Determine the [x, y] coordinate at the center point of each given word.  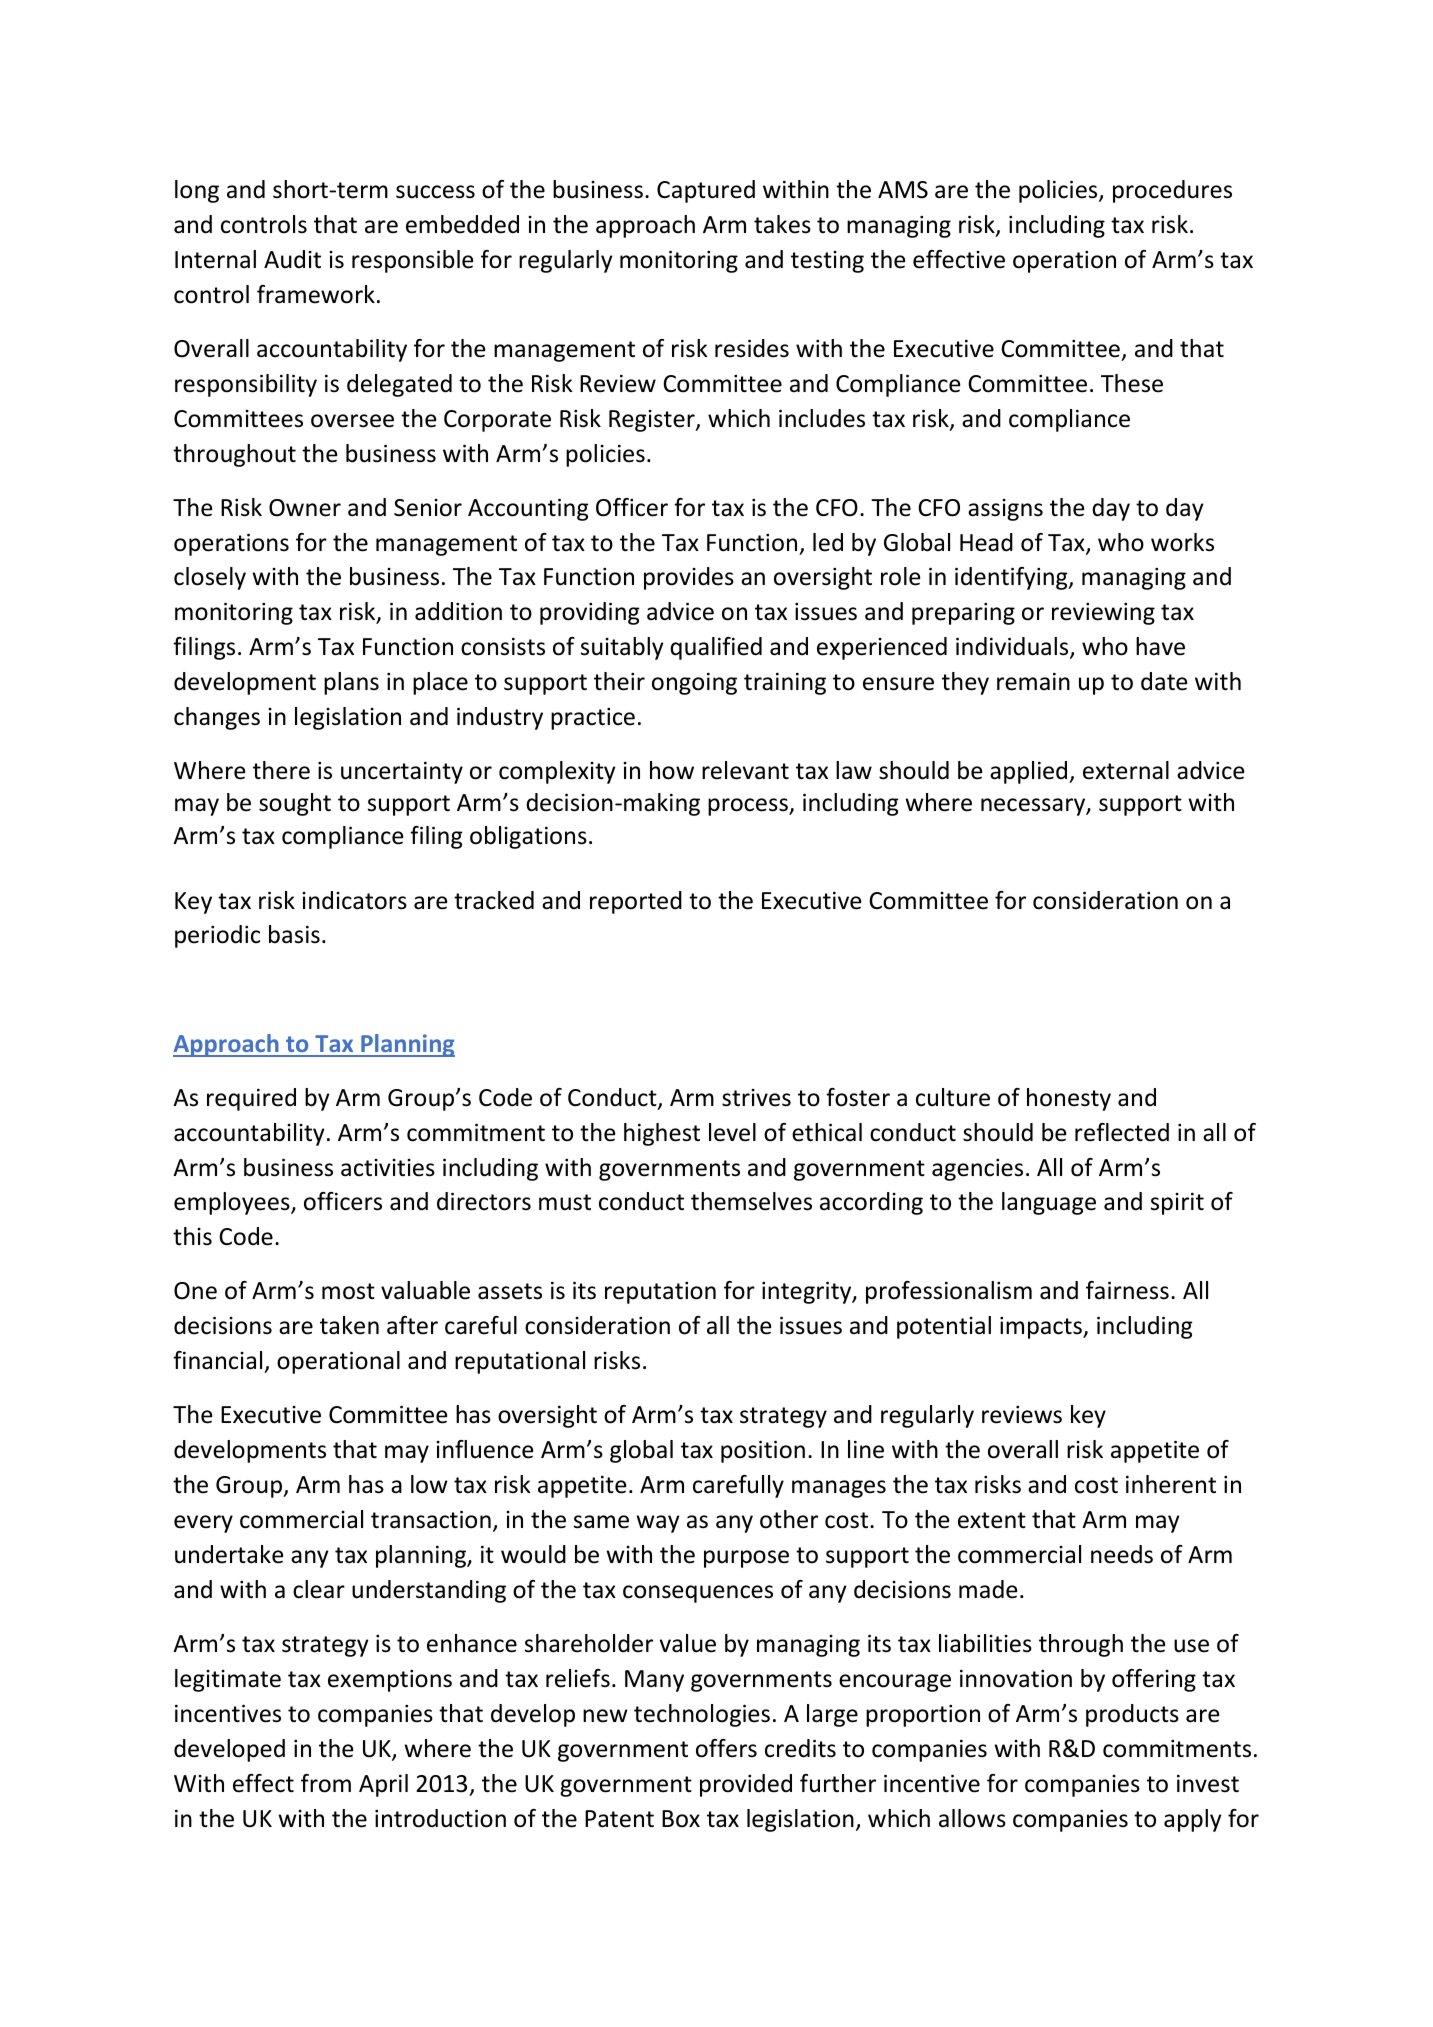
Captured [706, 191]
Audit [292, 259]
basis [294, 934]
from [326, 1783]
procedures [1172, 191]
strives [756, 1098]
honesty [1069, 1099]
